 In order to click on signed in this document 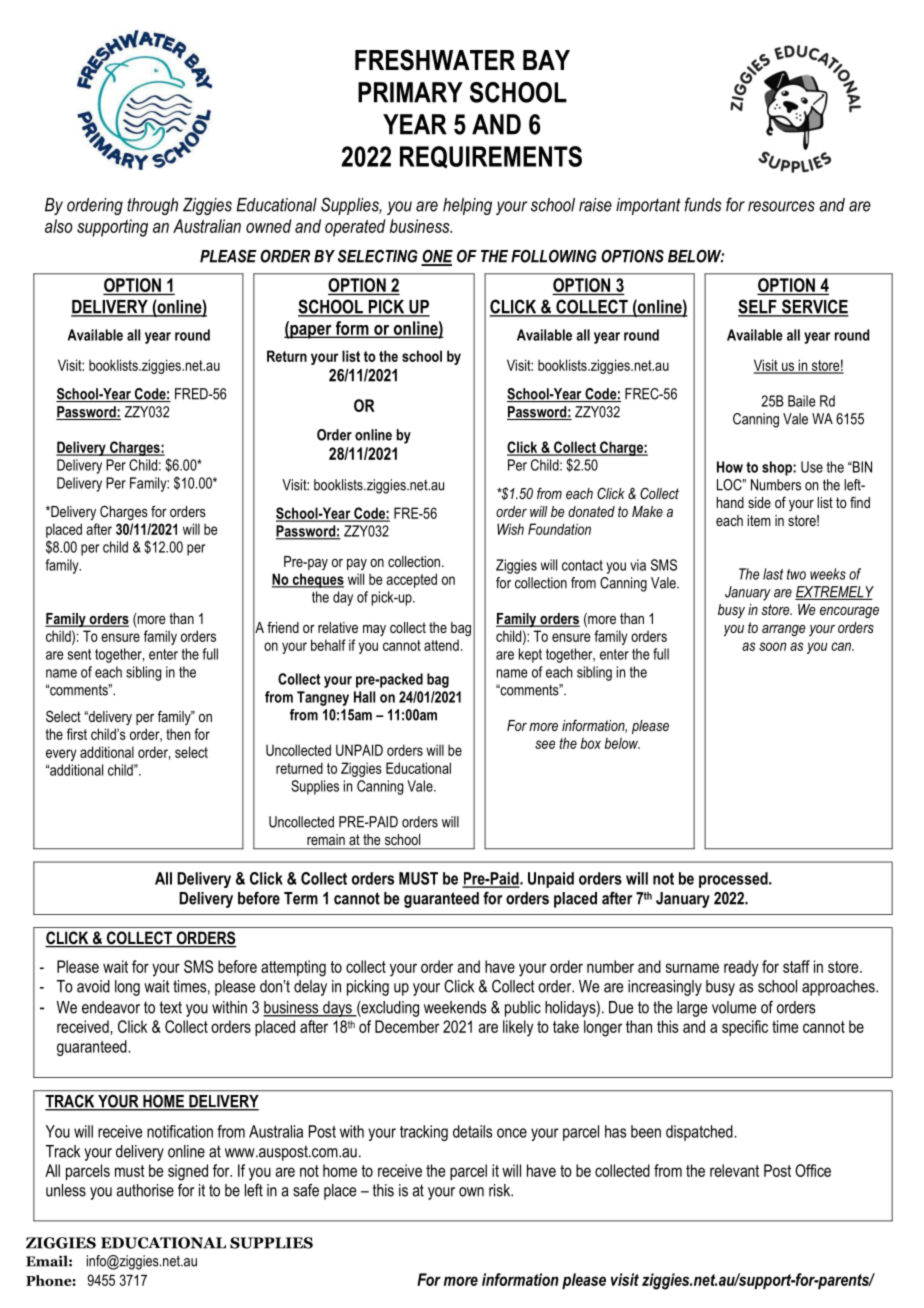, I will do `click(188, 1172)`.
